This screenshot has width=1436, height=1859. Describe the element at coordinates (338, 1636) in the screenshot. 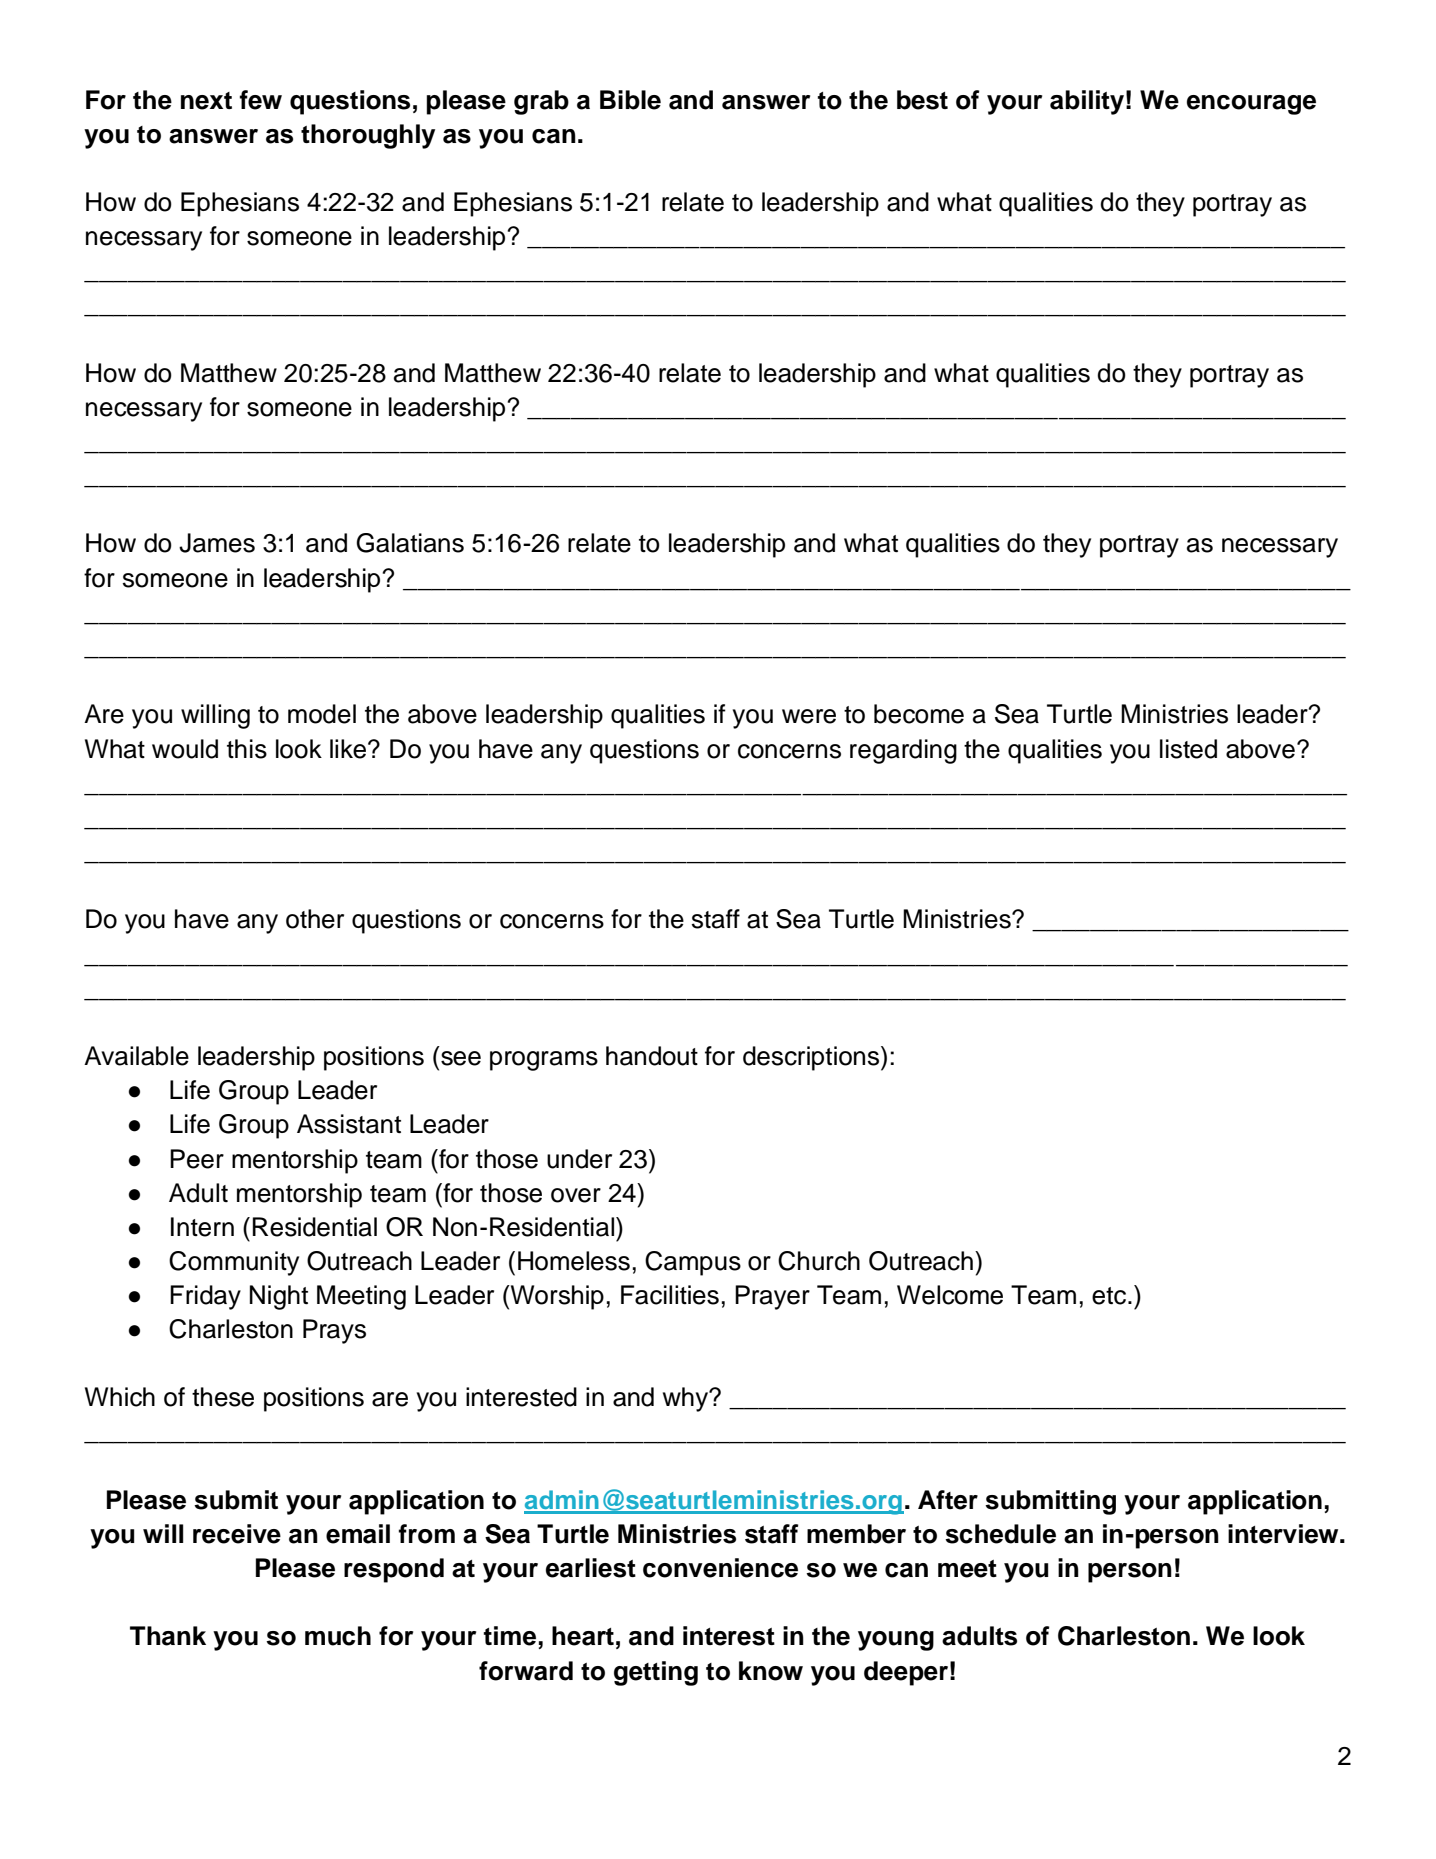

I see `much` at that location.
